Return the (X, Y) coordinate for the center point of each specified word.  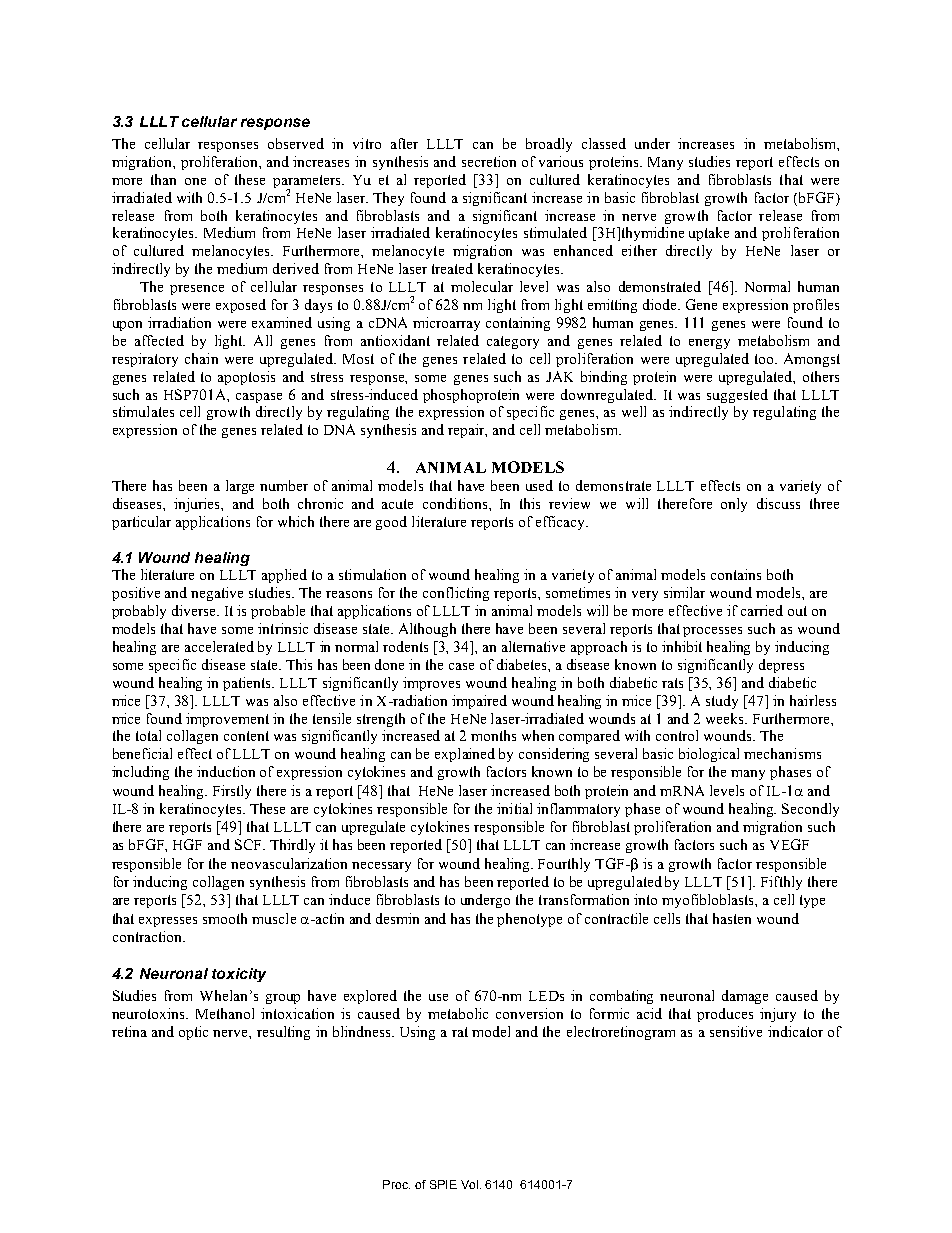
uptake (709, 234)
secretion (489, 161)
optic (193, 1033)
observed (296, 143)
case (461, 666)
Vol (469, 1184)
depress (781, 666)
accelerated (219, 646)
